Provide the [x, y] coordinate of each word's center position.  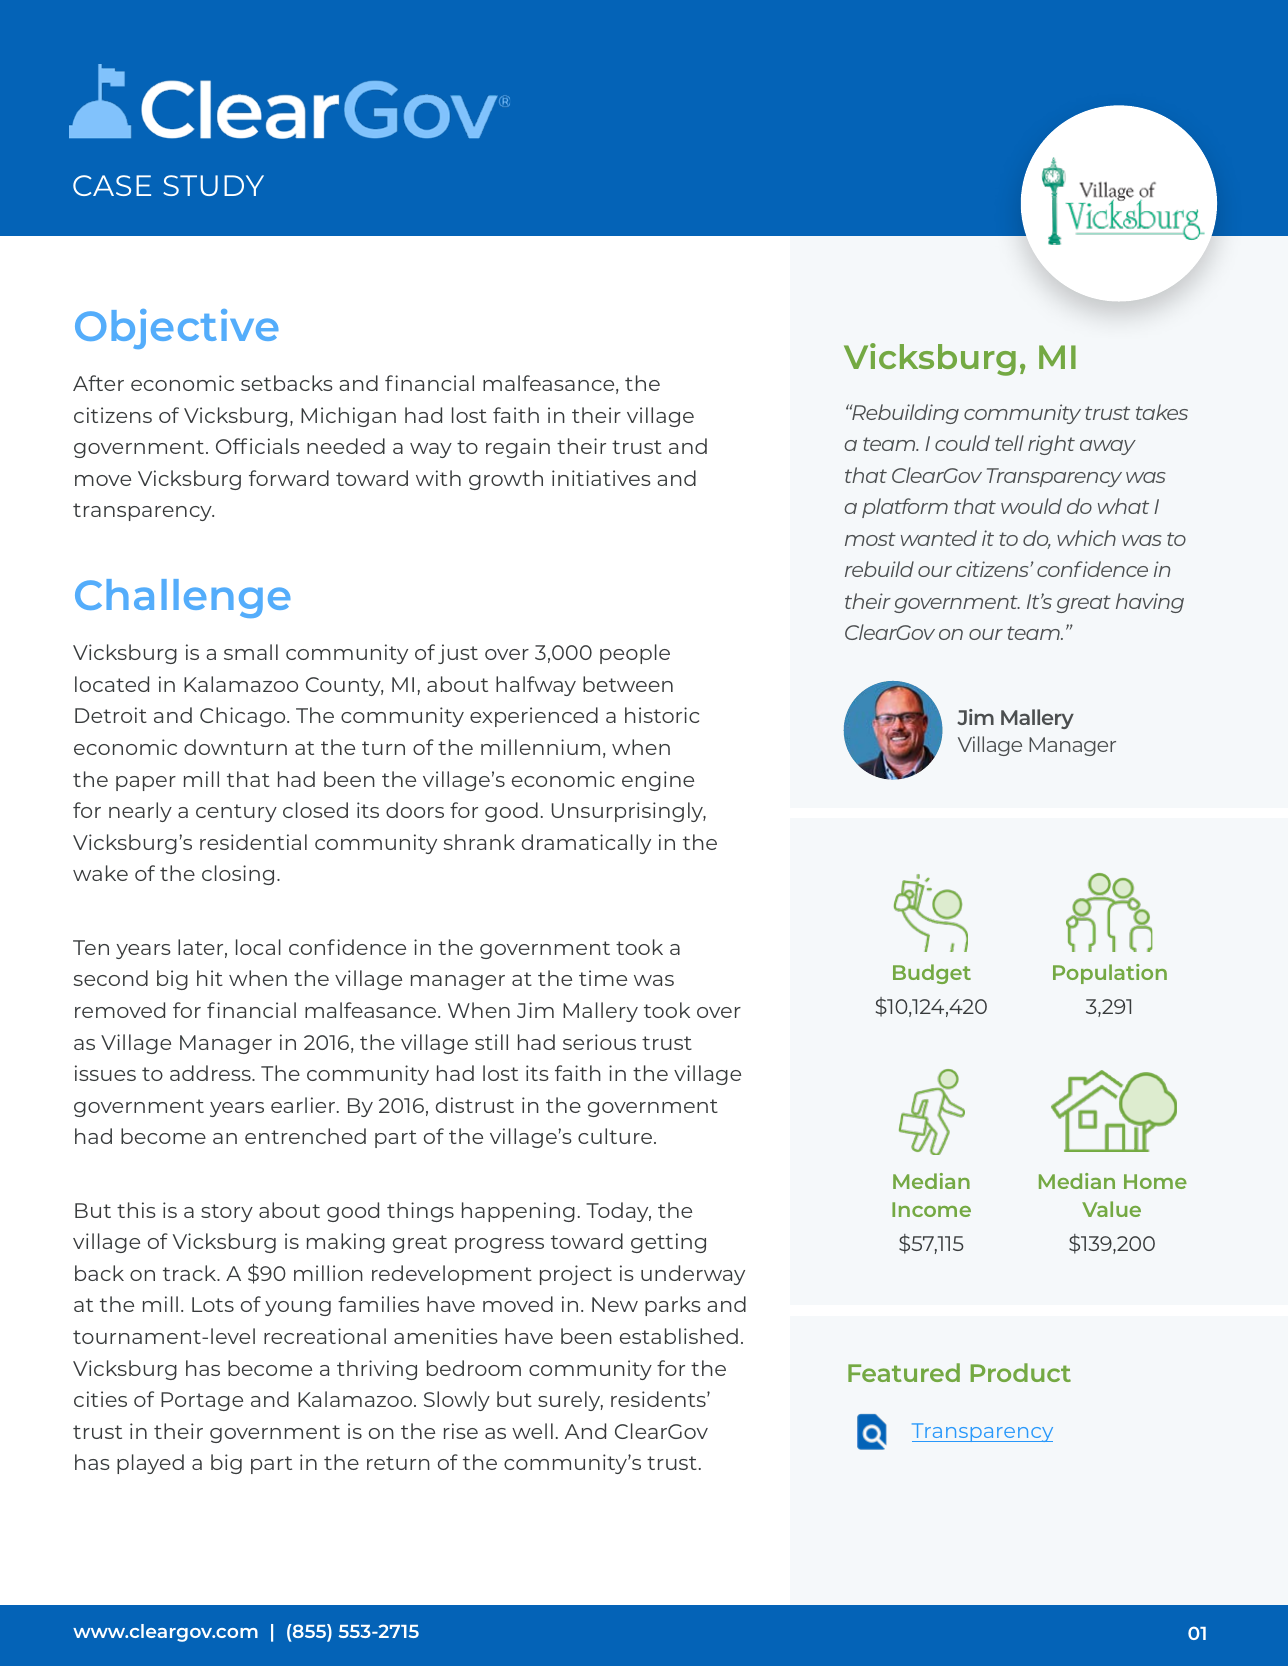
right [1051, 445]
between [628, 684]
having [1150, 603]
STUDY [213, 185]
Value [1111, 1209]
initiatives [601, 478]
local [258, 947]
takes [1162, 412]
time [603, 978]
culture [615, 1136]
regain [518, 448]
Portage [202, 1401]
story [227, 1213]
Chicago [244, 717]
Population [1110, 974]
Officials [258, 446]
